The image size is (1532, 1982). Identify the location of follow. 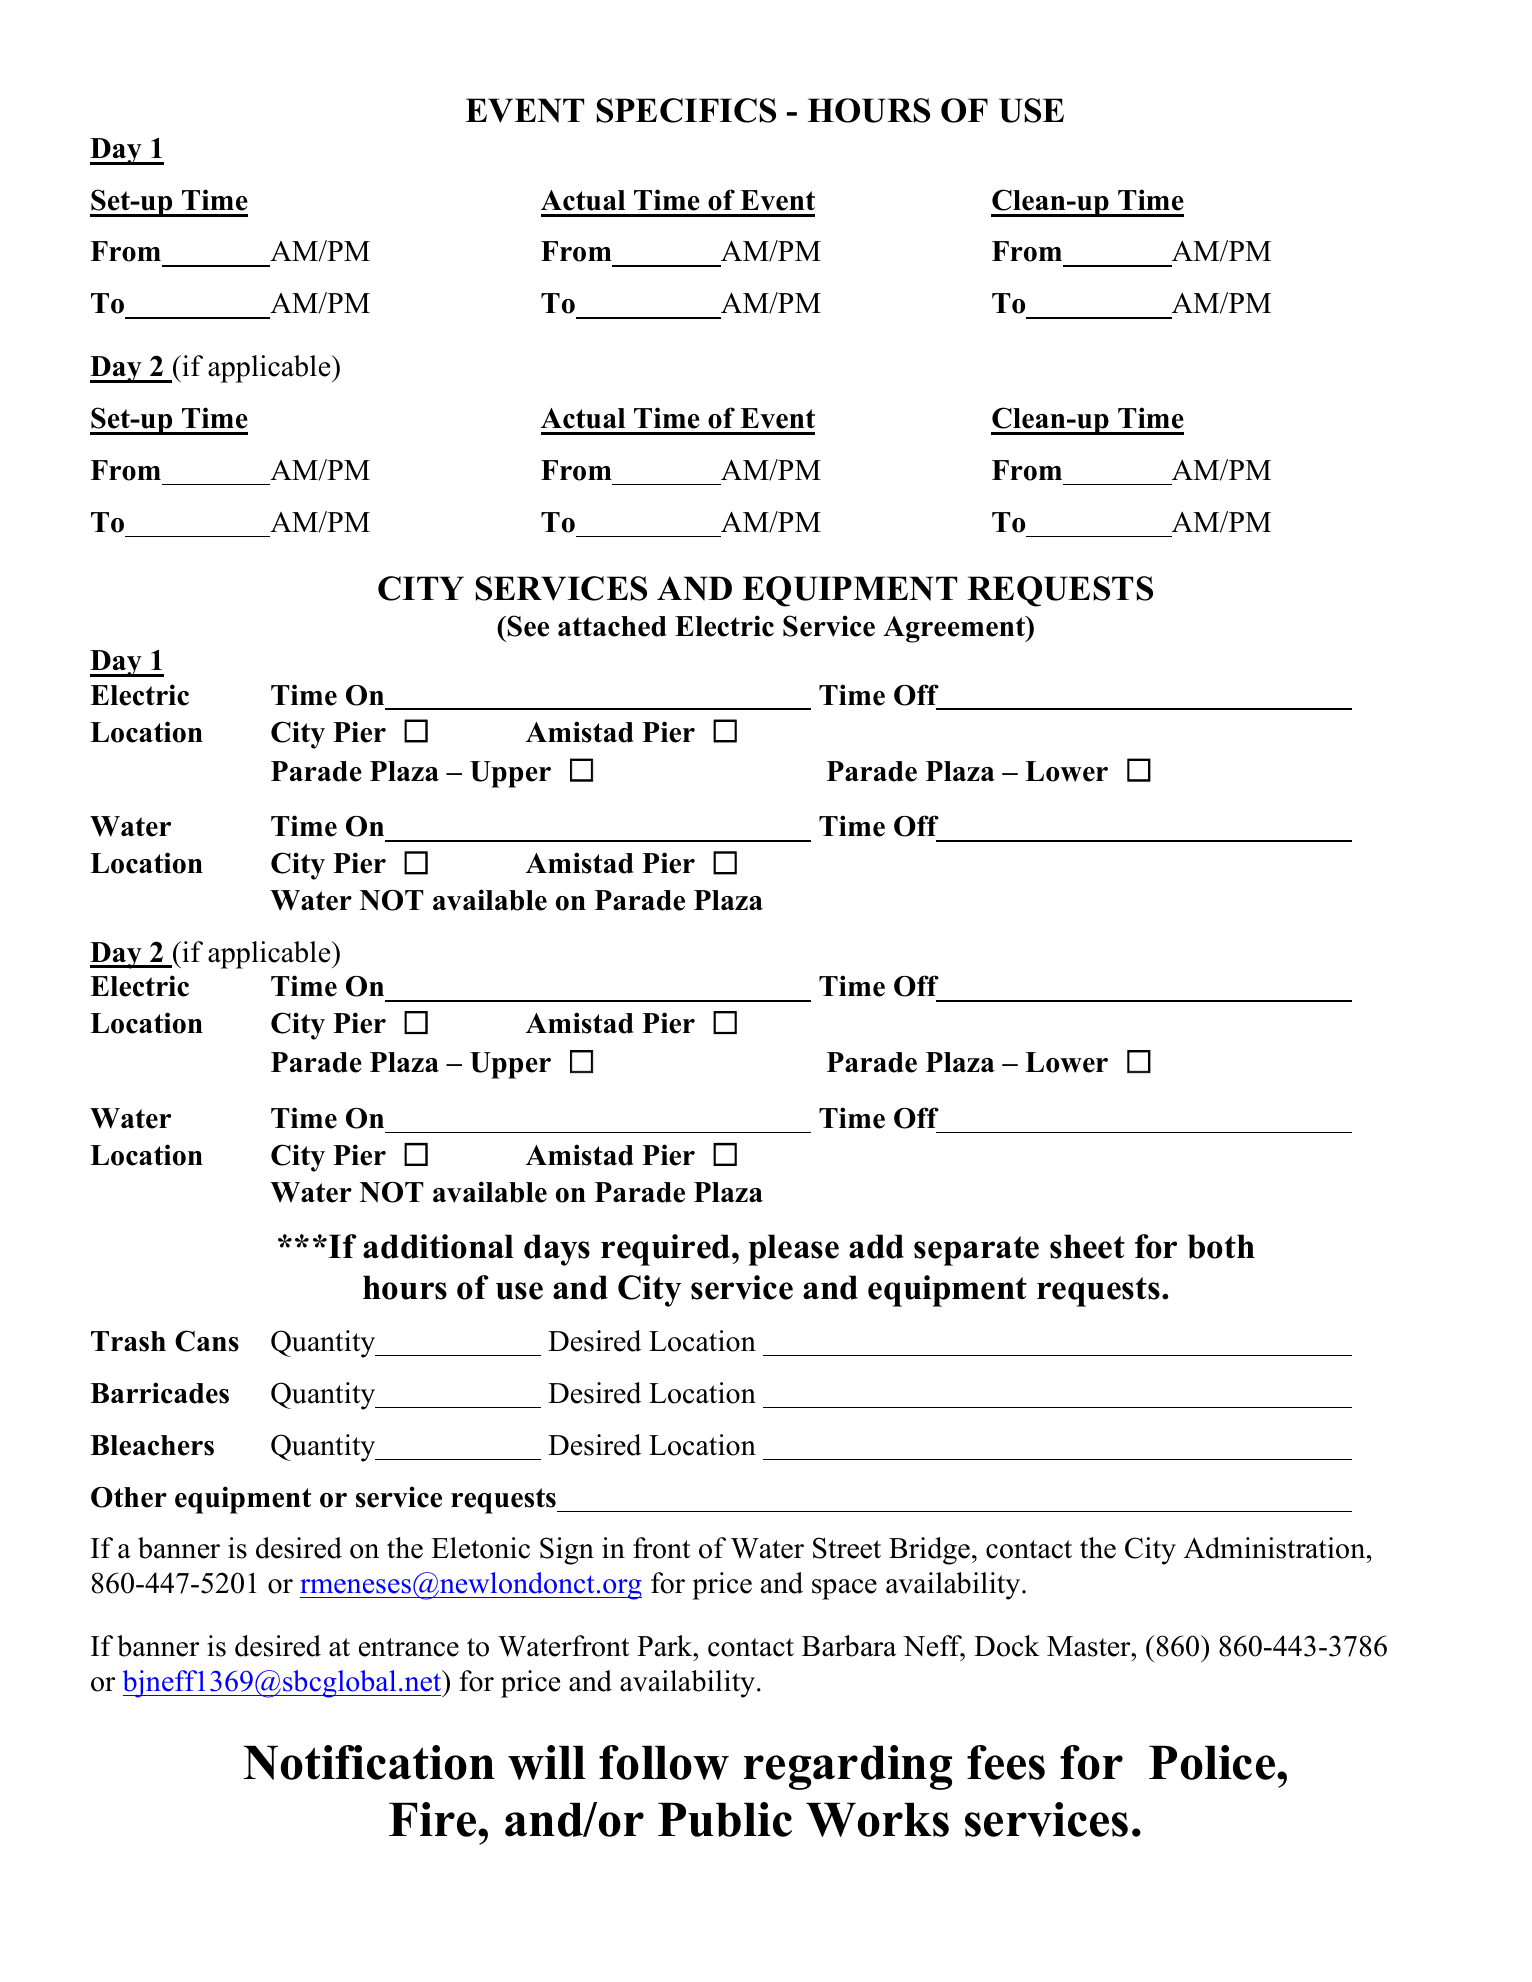
(664, 1762).
